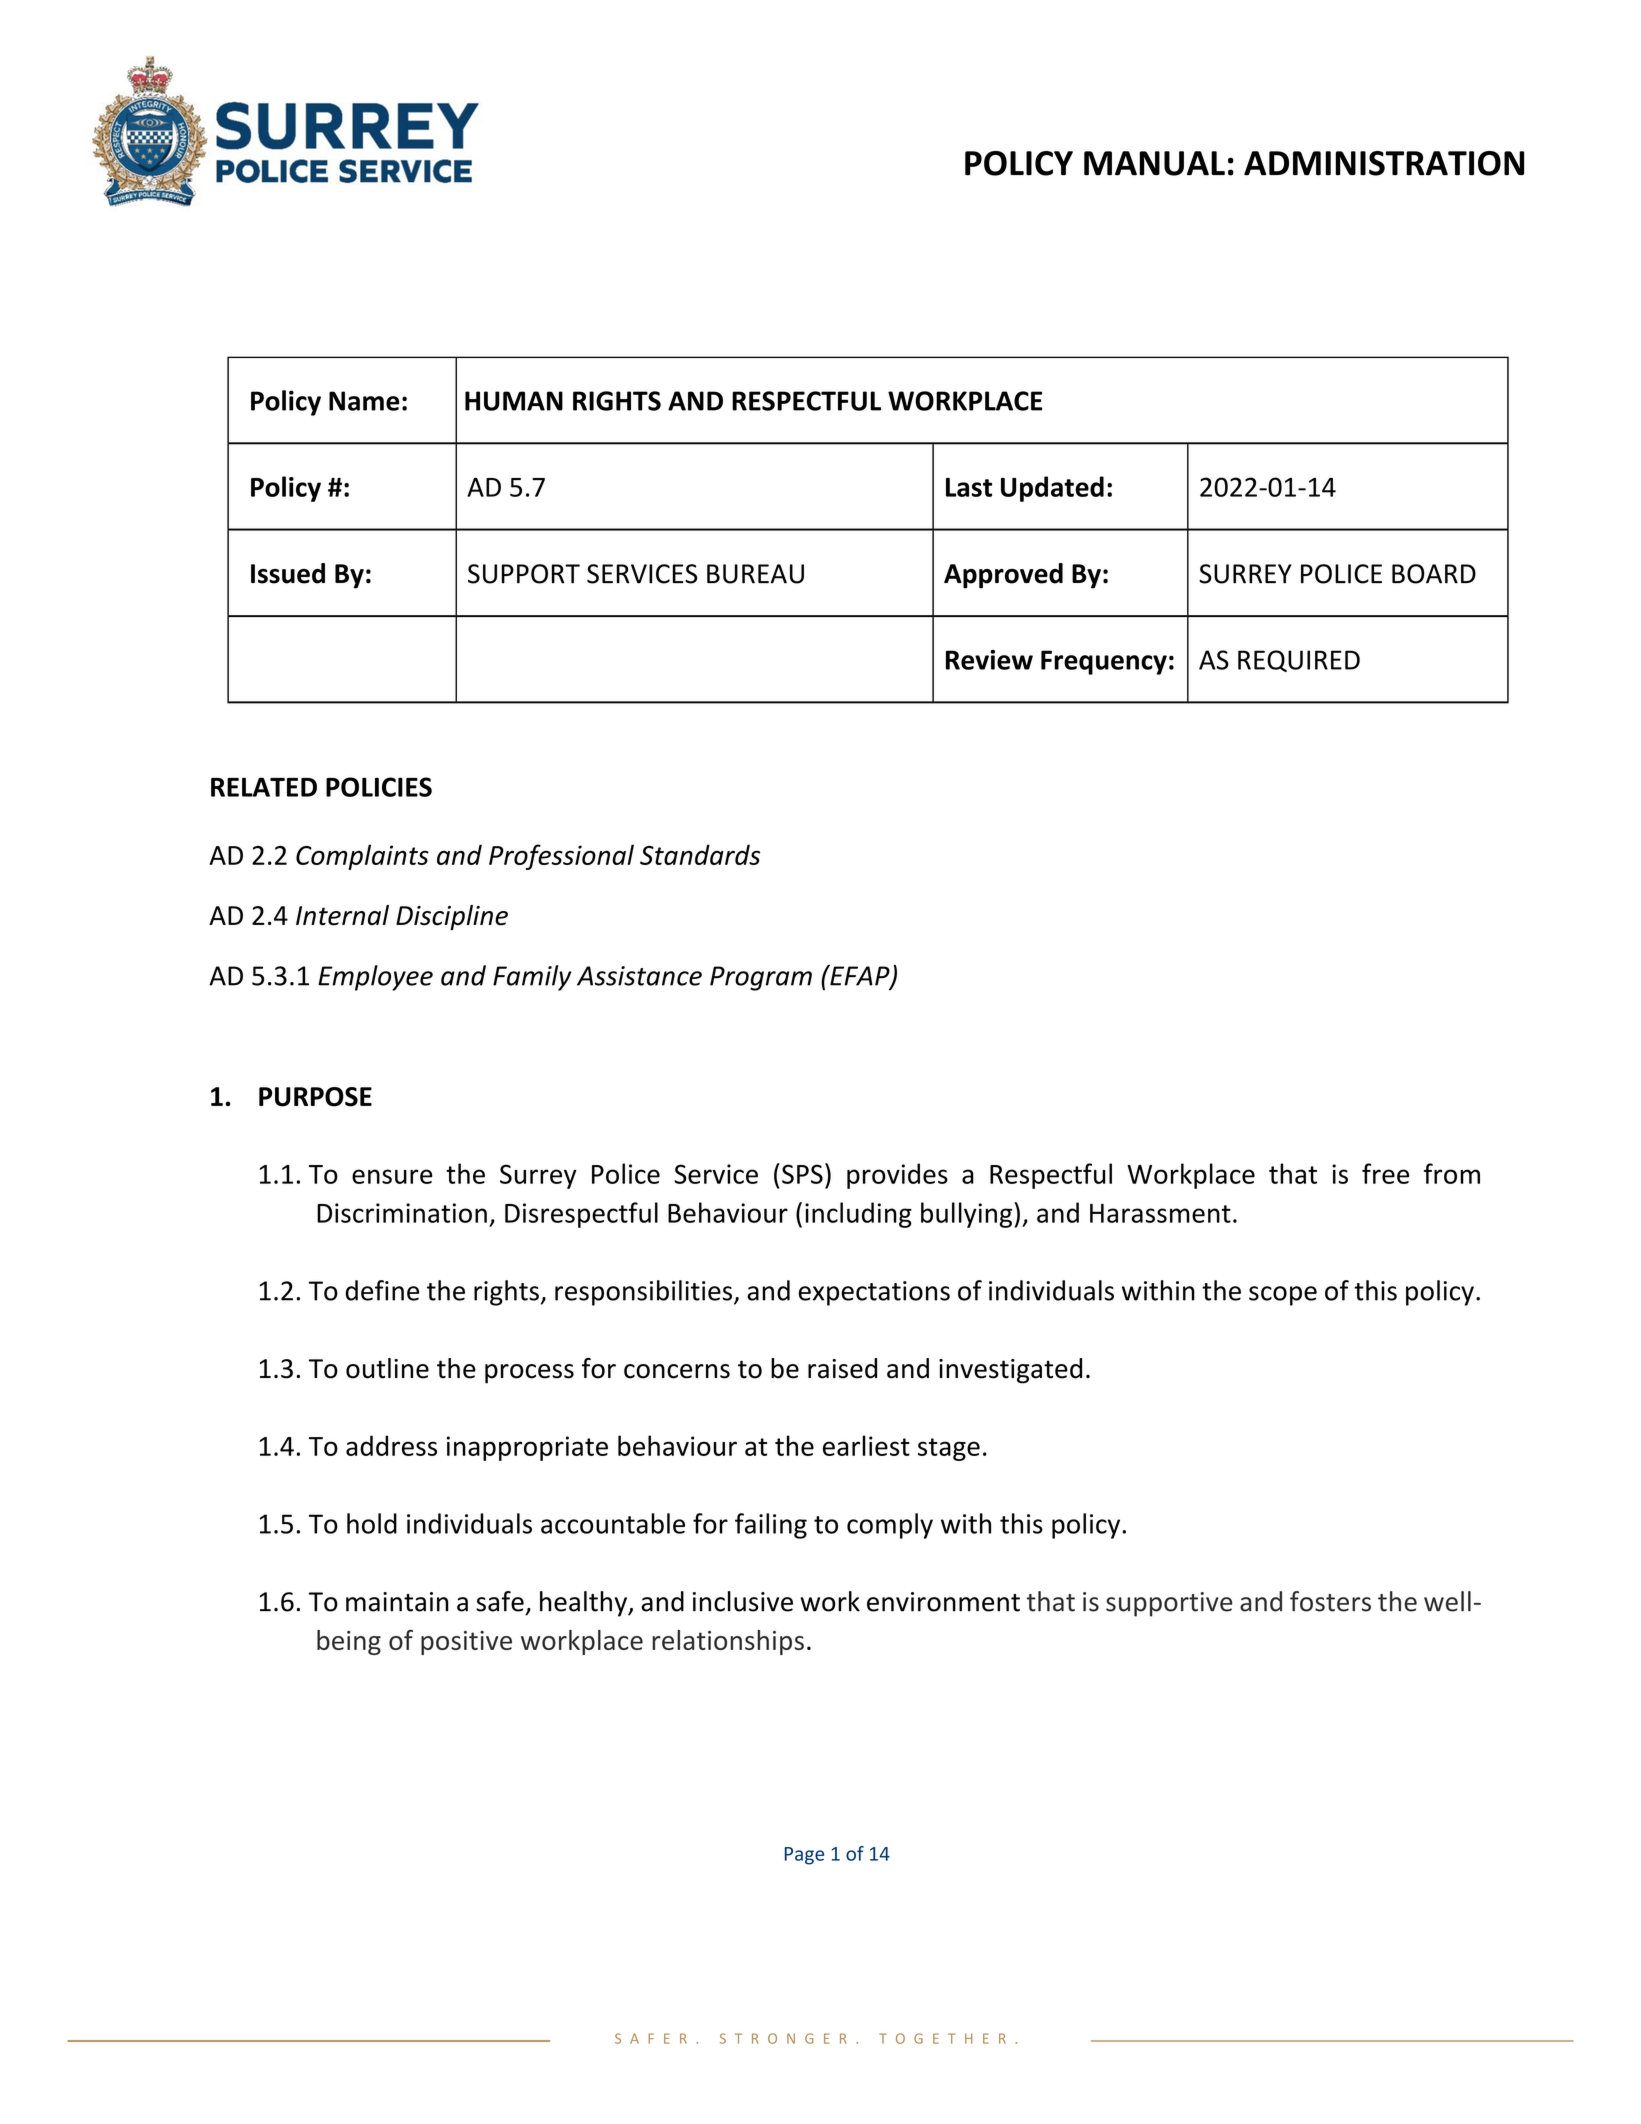 This screenshot has width=1641, height=2124. I want to click on MANUAL, so click(1154, 163).
